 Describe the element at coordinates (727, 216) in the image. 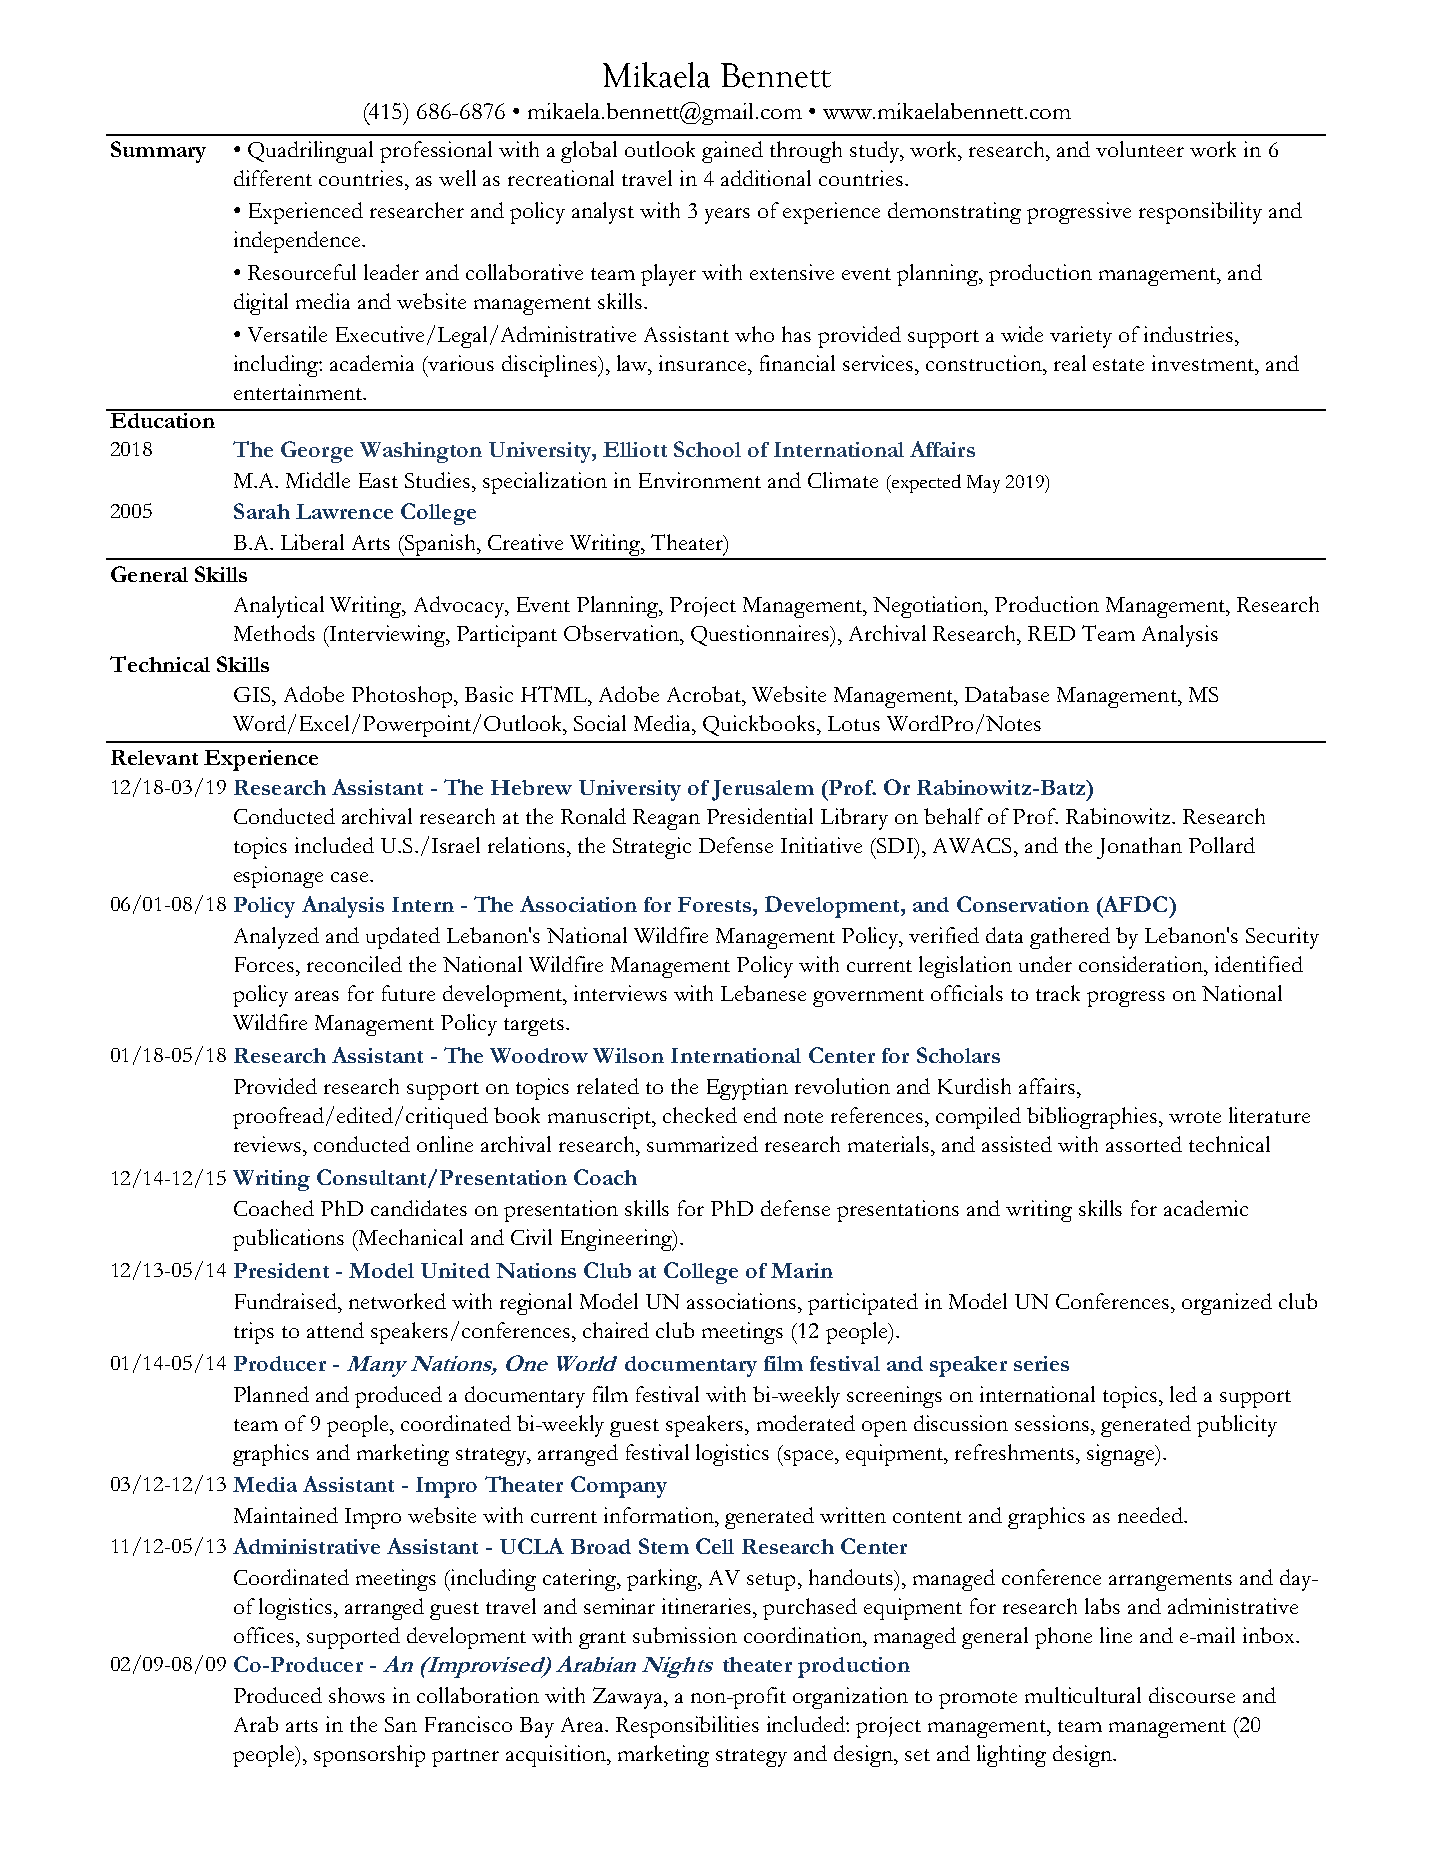

I see `years` at that location.
